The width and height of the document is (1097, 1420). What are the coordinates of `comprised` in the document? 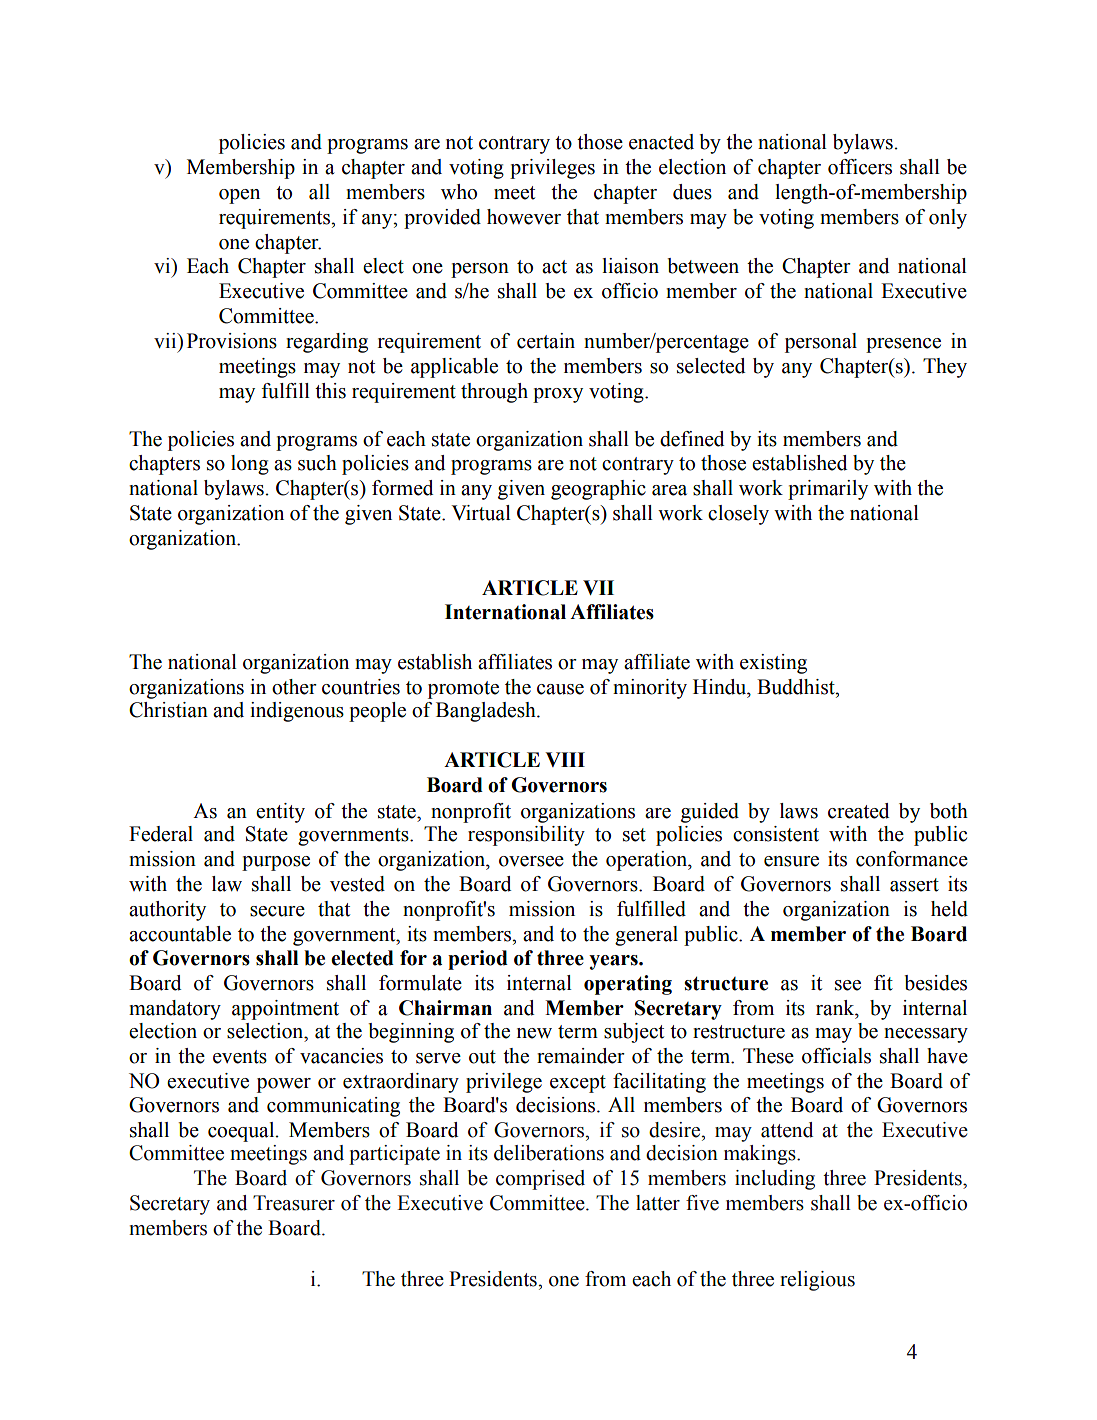 It's located at (540, 1180).
